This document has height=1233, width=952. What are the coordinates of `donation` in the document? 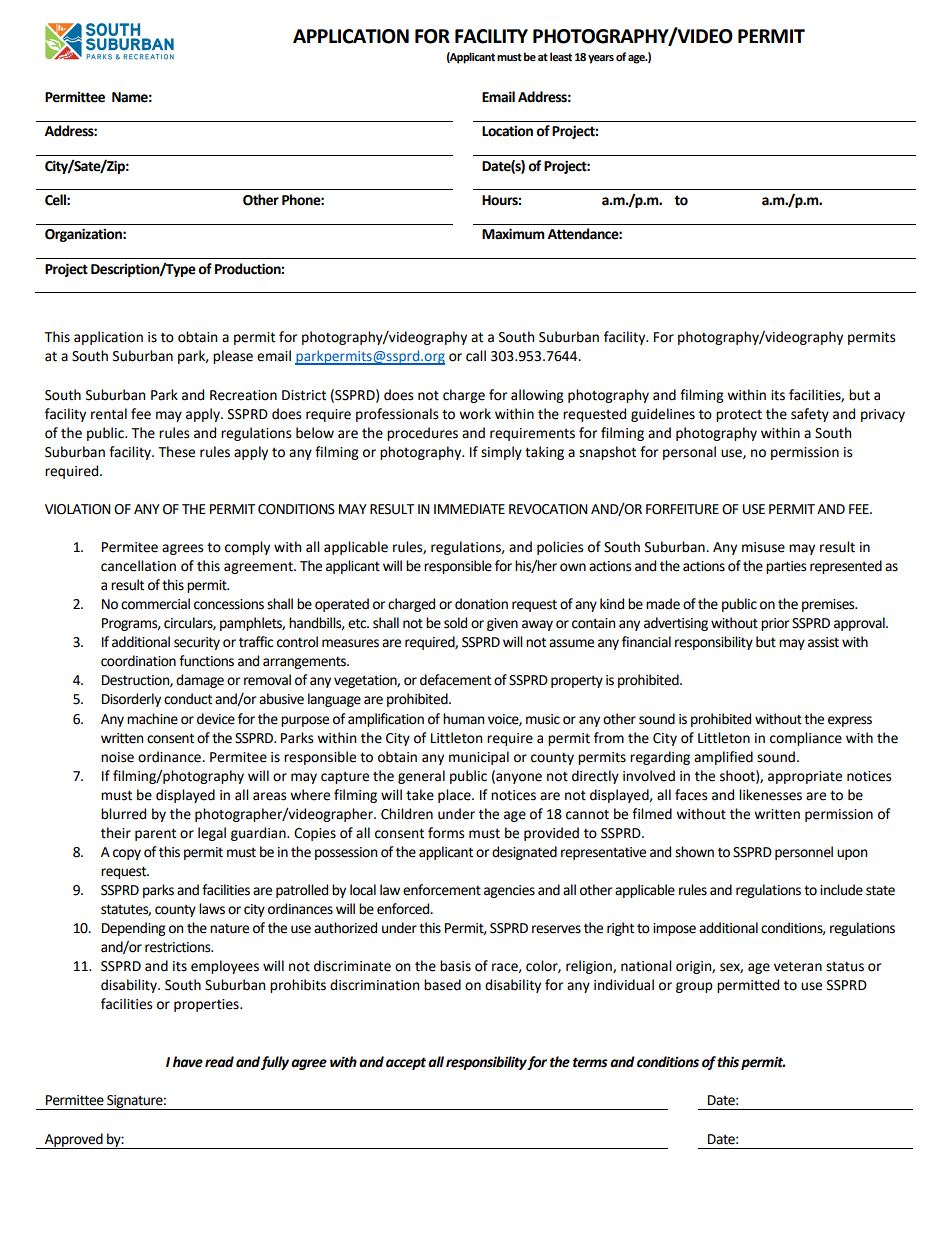 It's located at (481, 604).
